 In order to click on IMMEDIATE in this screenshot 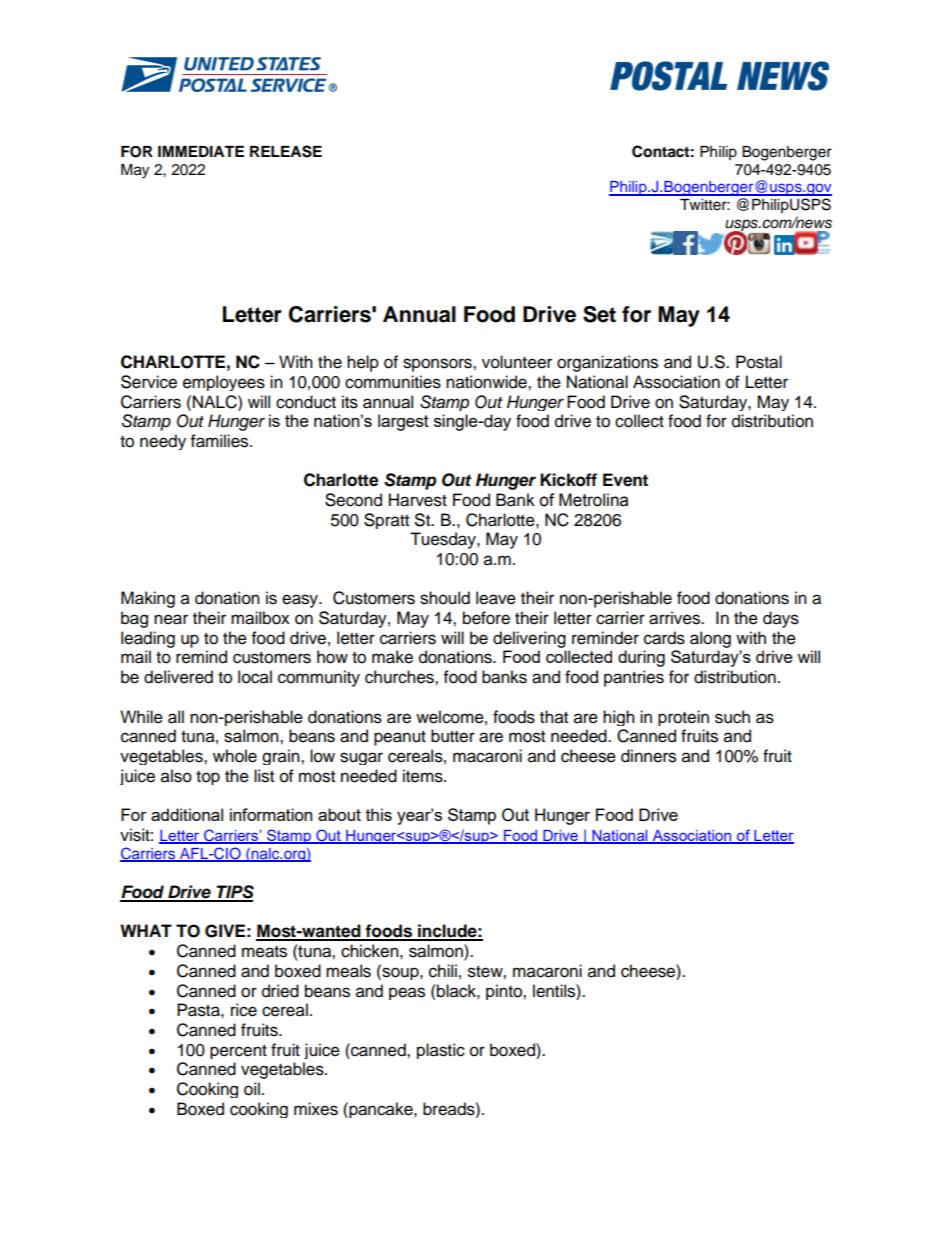, I will do `click(201, 151)`.
